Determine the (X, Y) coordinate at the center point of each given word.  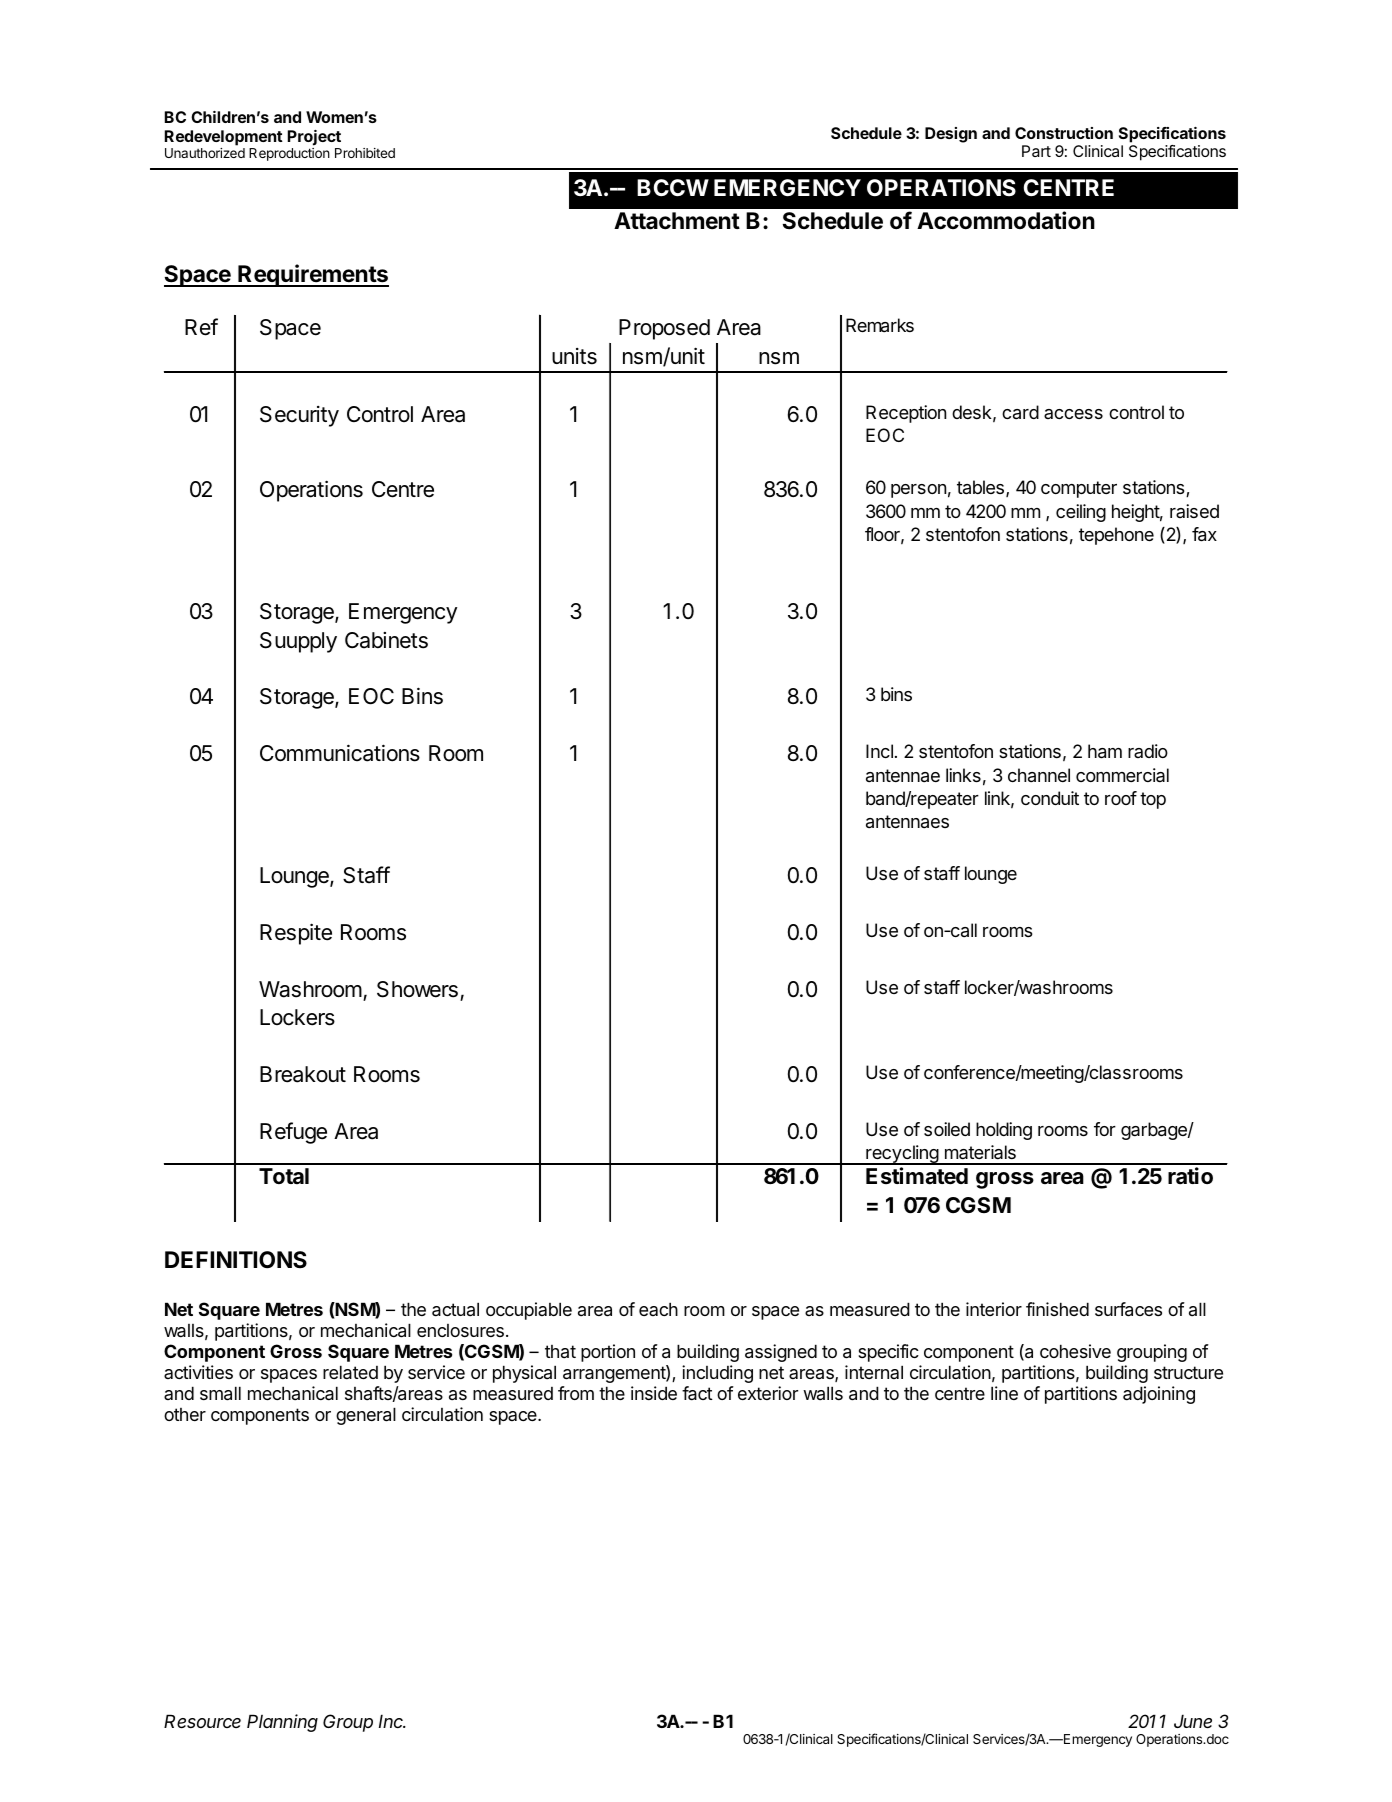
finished (1057, 1309)
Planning (282, 1723)
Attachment (677, 221)
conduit (1050, 798)
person (918, 491)
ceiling (1081, 513)
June (1193, 1721)
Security (299, 416)
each (658, 1309)
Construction (1064, 133)
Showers (417, 989)
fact (697, 1393)
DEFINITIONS (236, 1260)
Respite (296, 934)
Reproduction (289, 154)
